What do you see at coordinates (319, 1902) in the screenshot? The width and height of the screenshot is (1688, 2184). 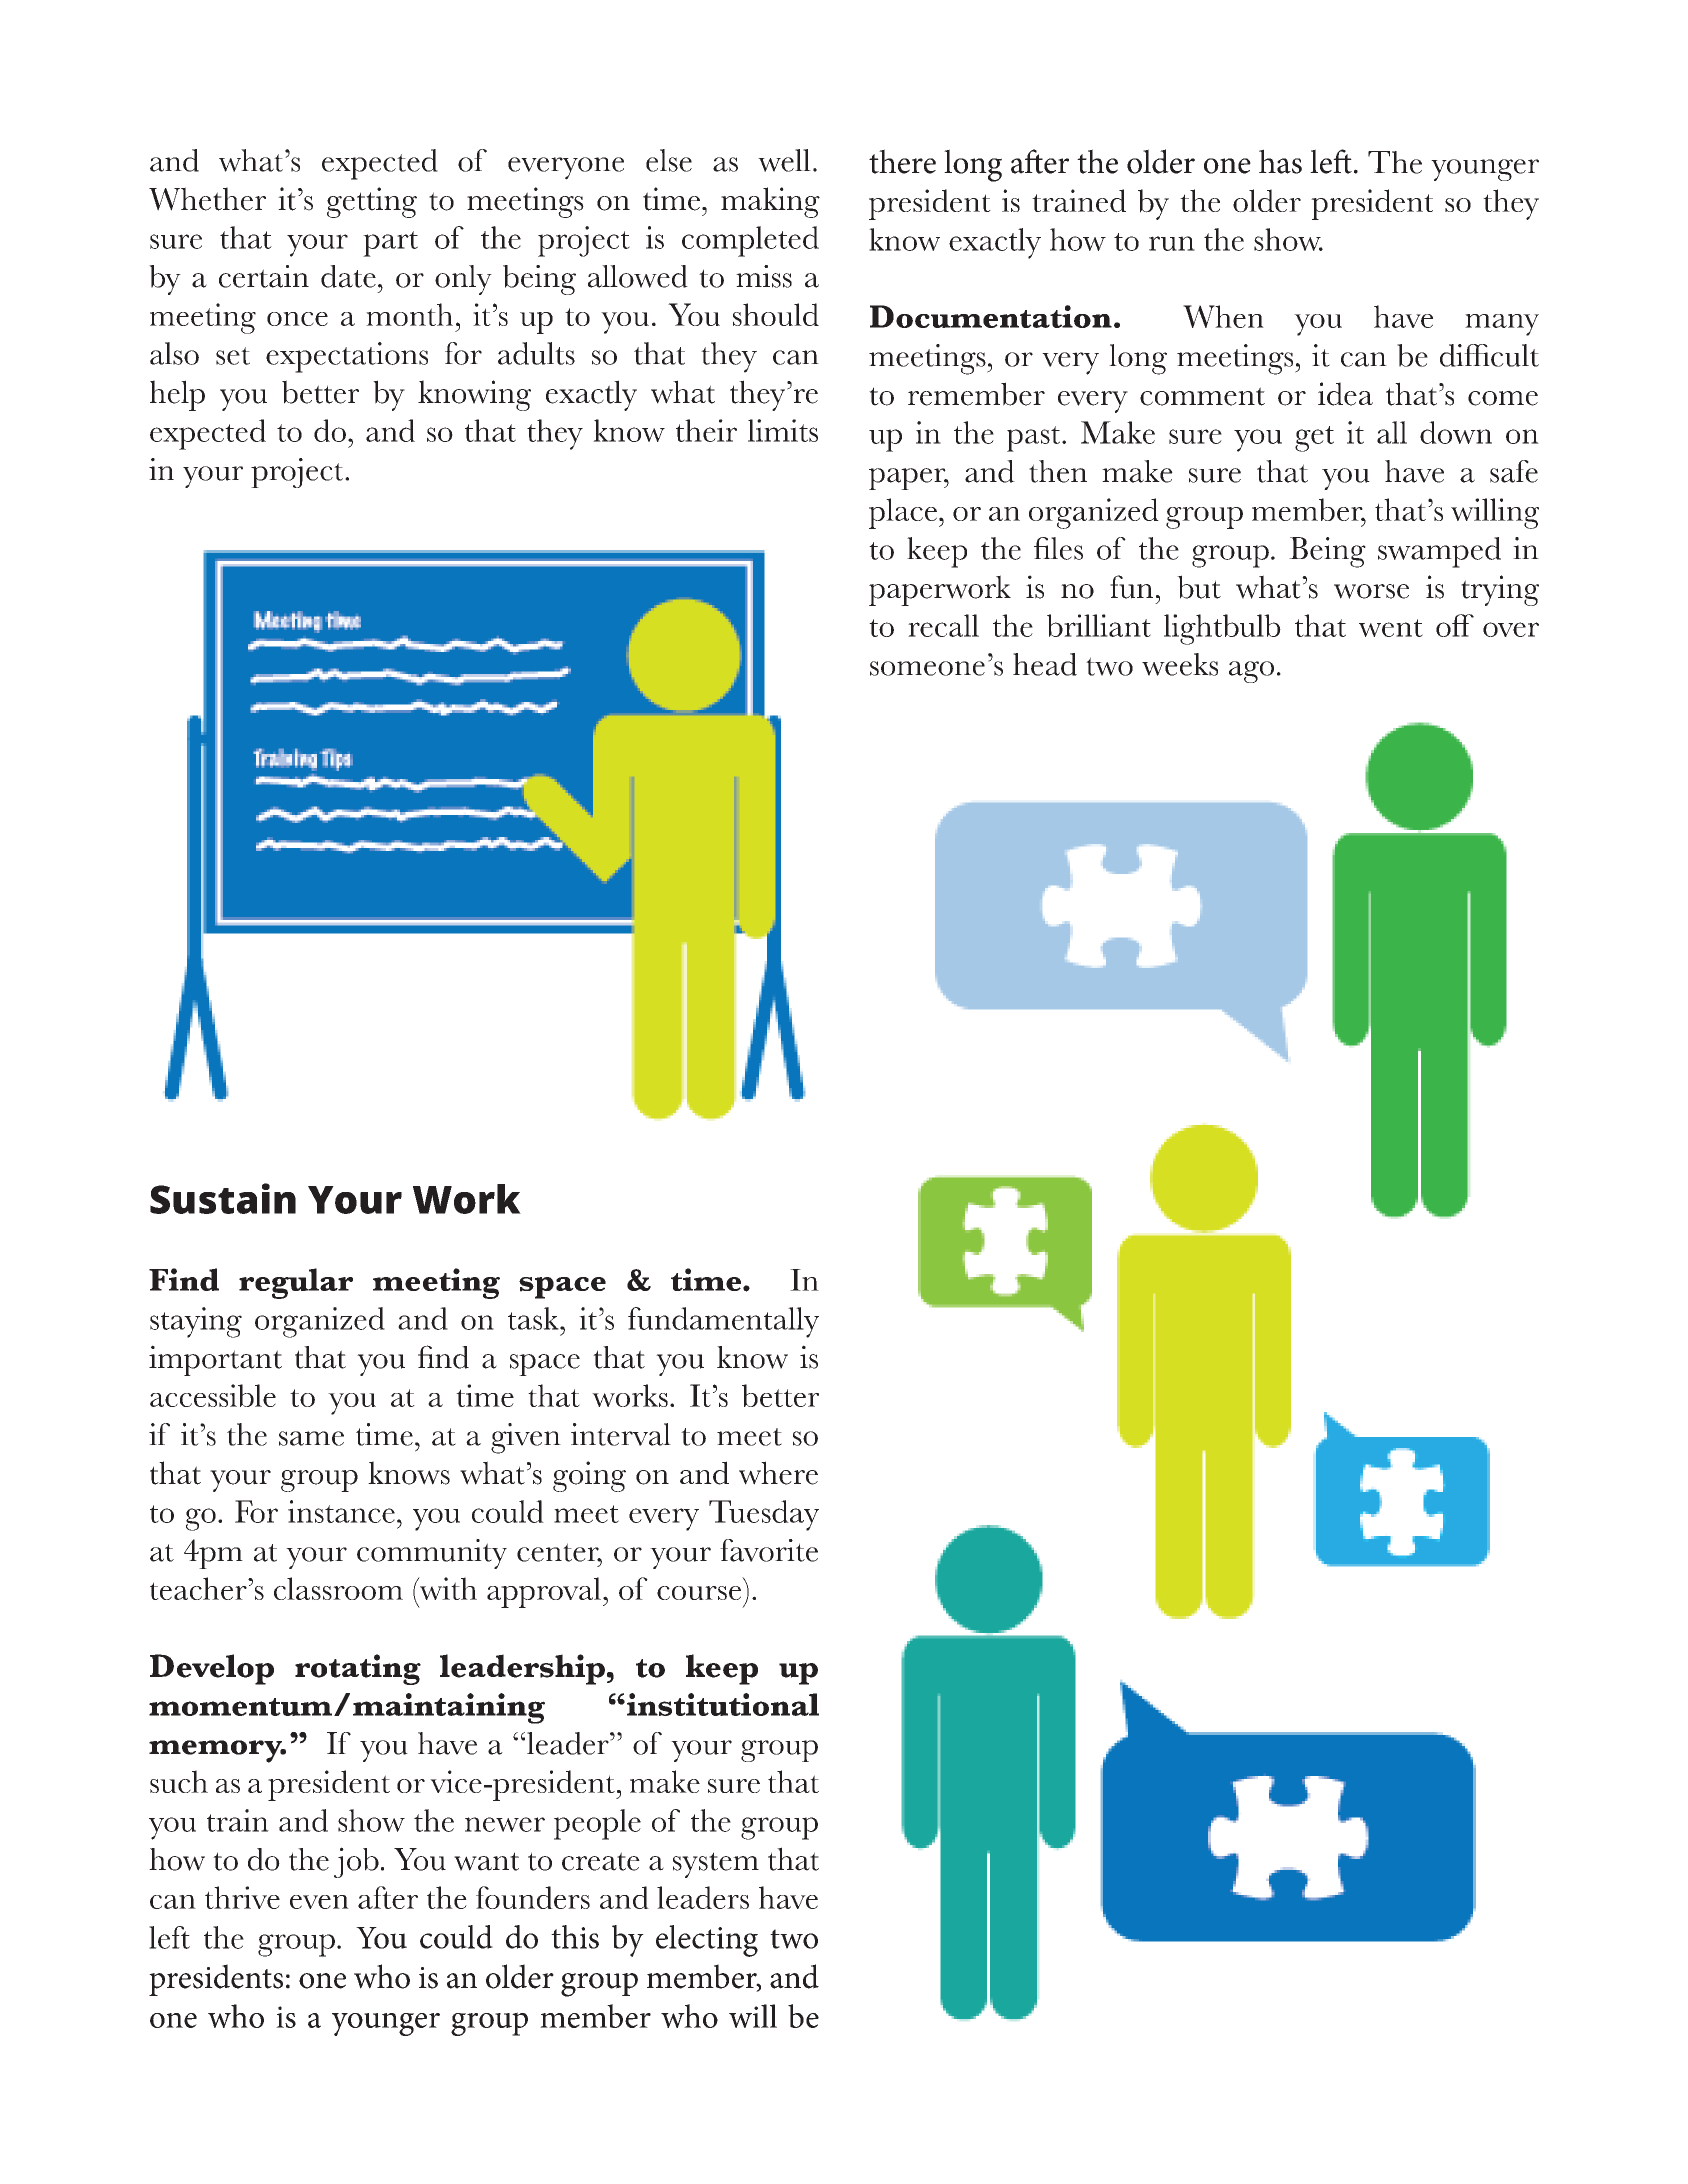 I see `even` at bounding box center [319, 1902].
